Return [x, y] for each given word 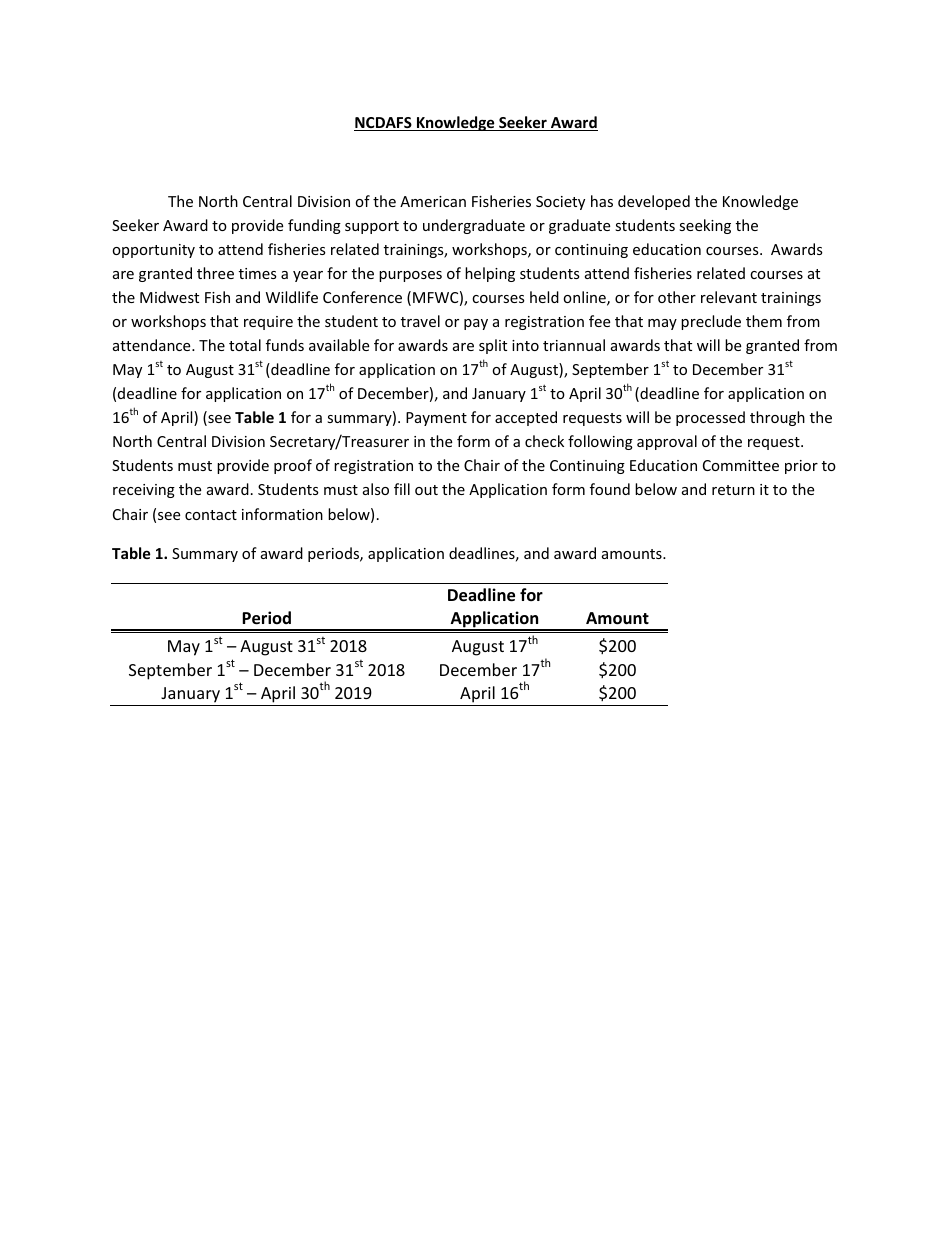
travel [420, 321]
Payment [436, 419]
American [433, 201]
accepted [526, 418]
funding [314, 226]
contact [211, 515]
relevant [729, 297]
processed [710, 418]
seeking [705, 226]
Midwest [169, 297]
